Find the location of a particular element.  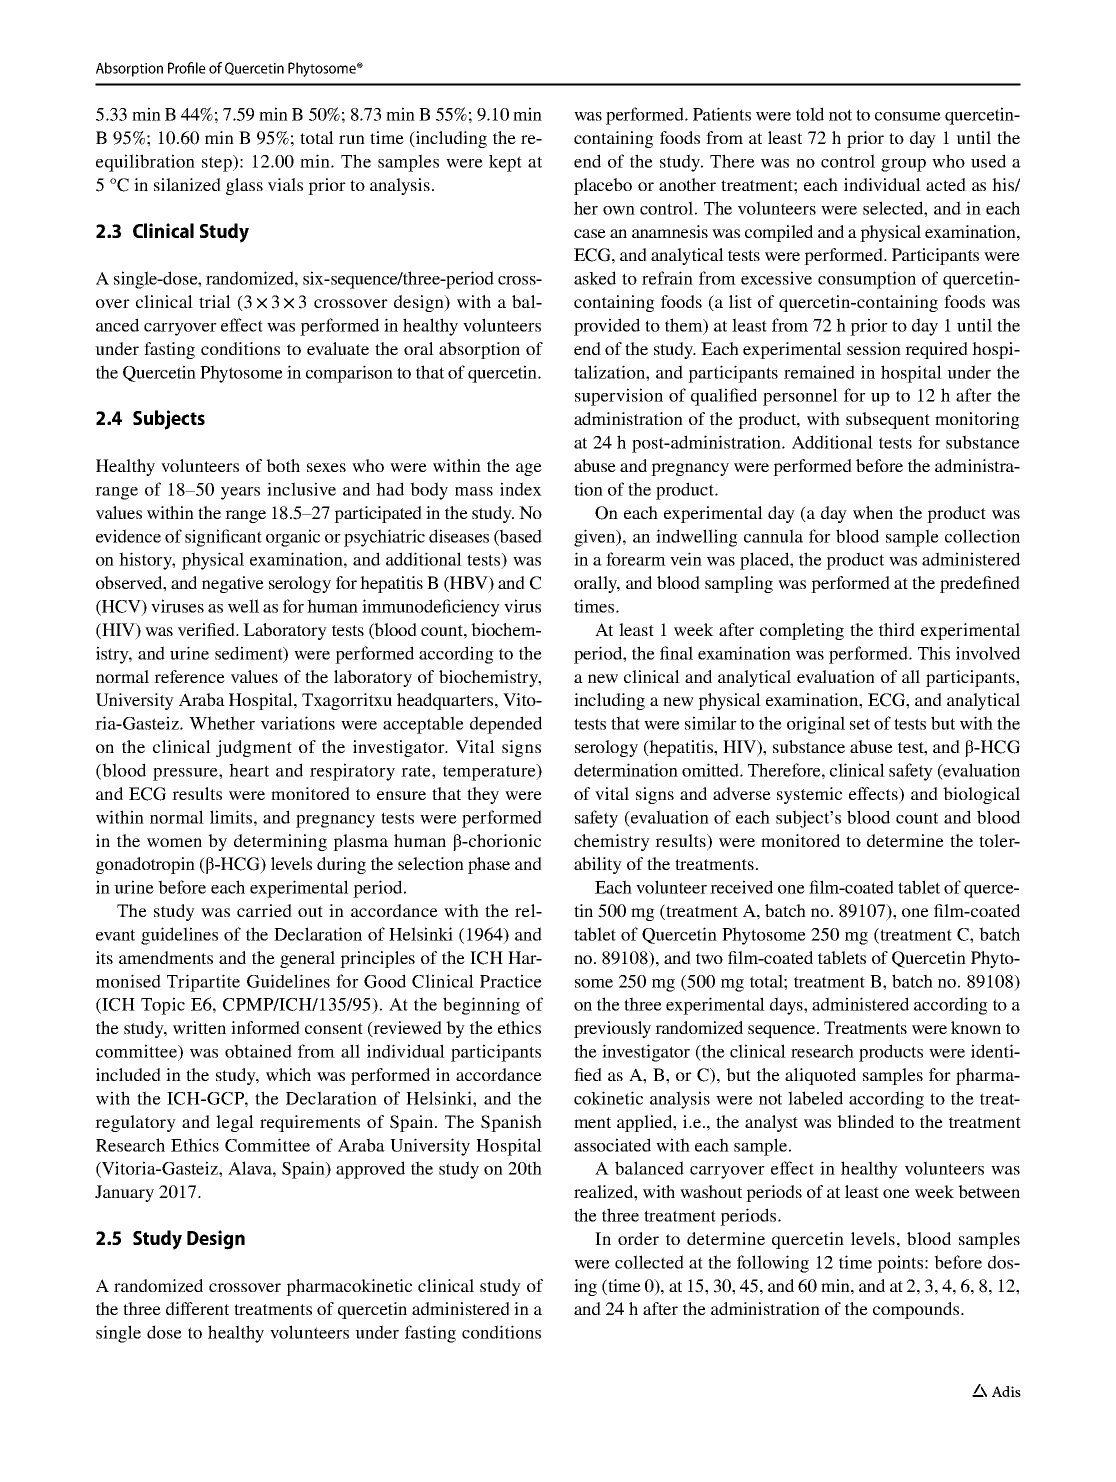

January is located at coordinates (124, 1193).
